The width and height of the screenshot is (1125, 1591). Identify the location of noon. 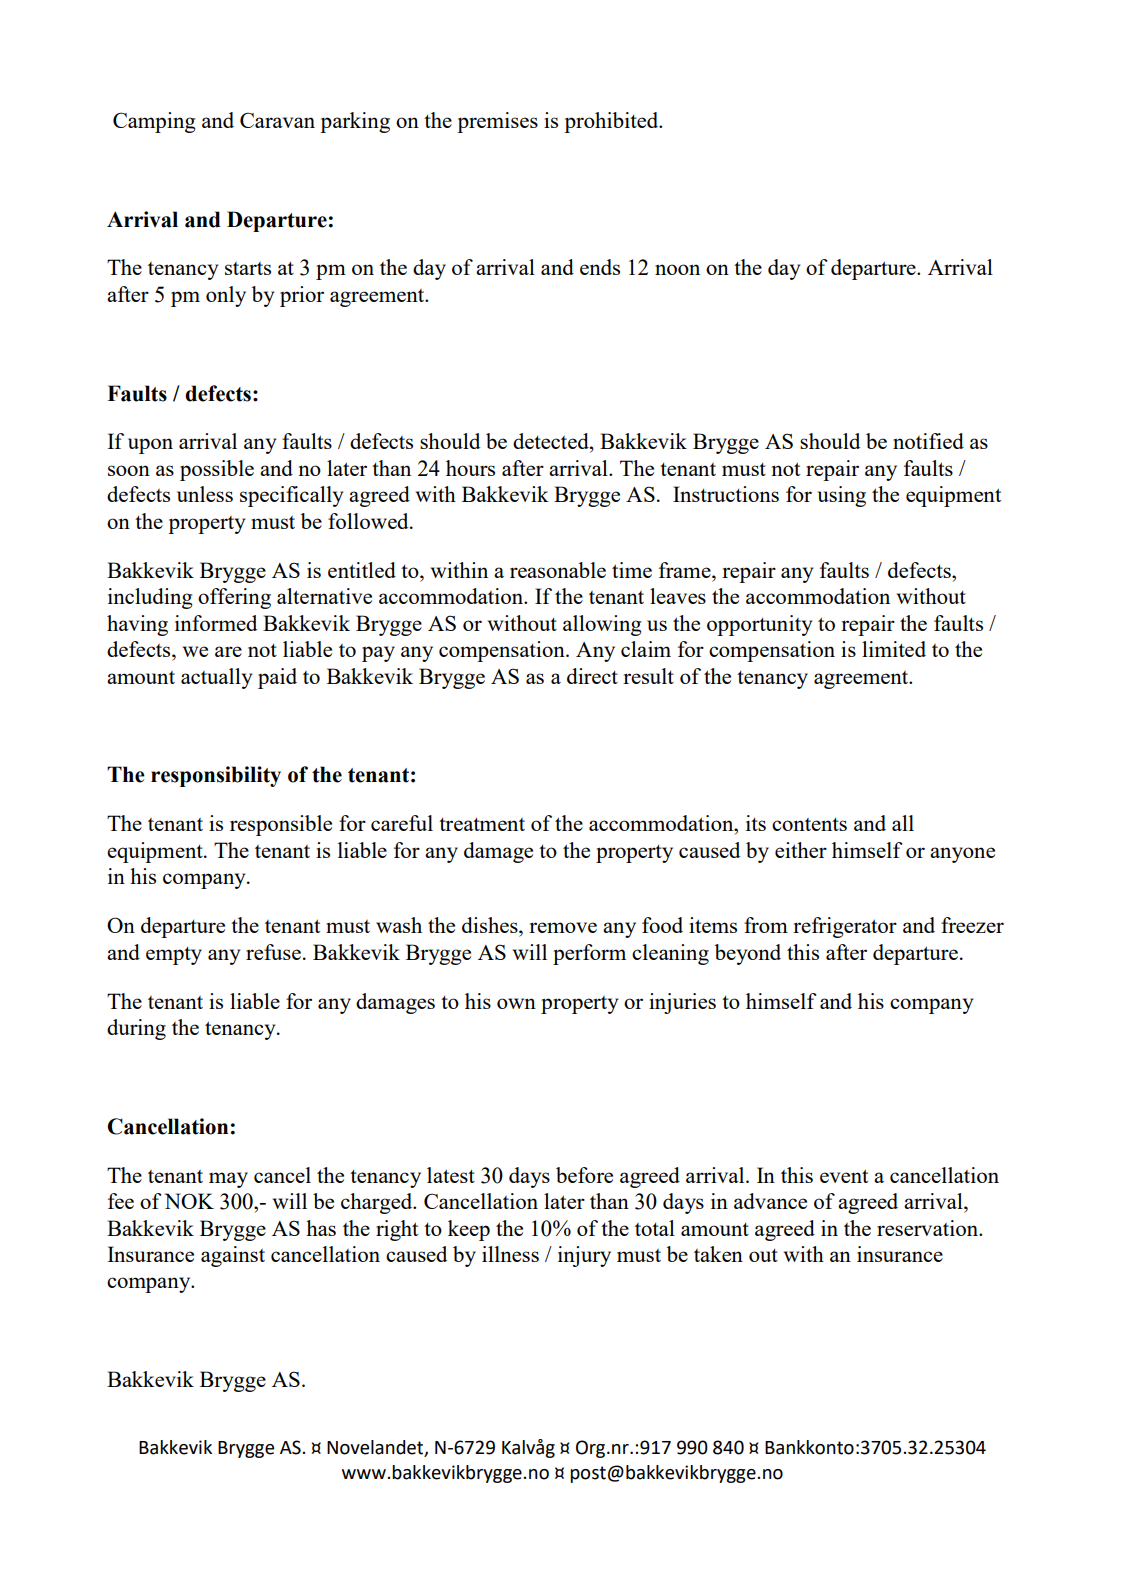
(677, 269).
